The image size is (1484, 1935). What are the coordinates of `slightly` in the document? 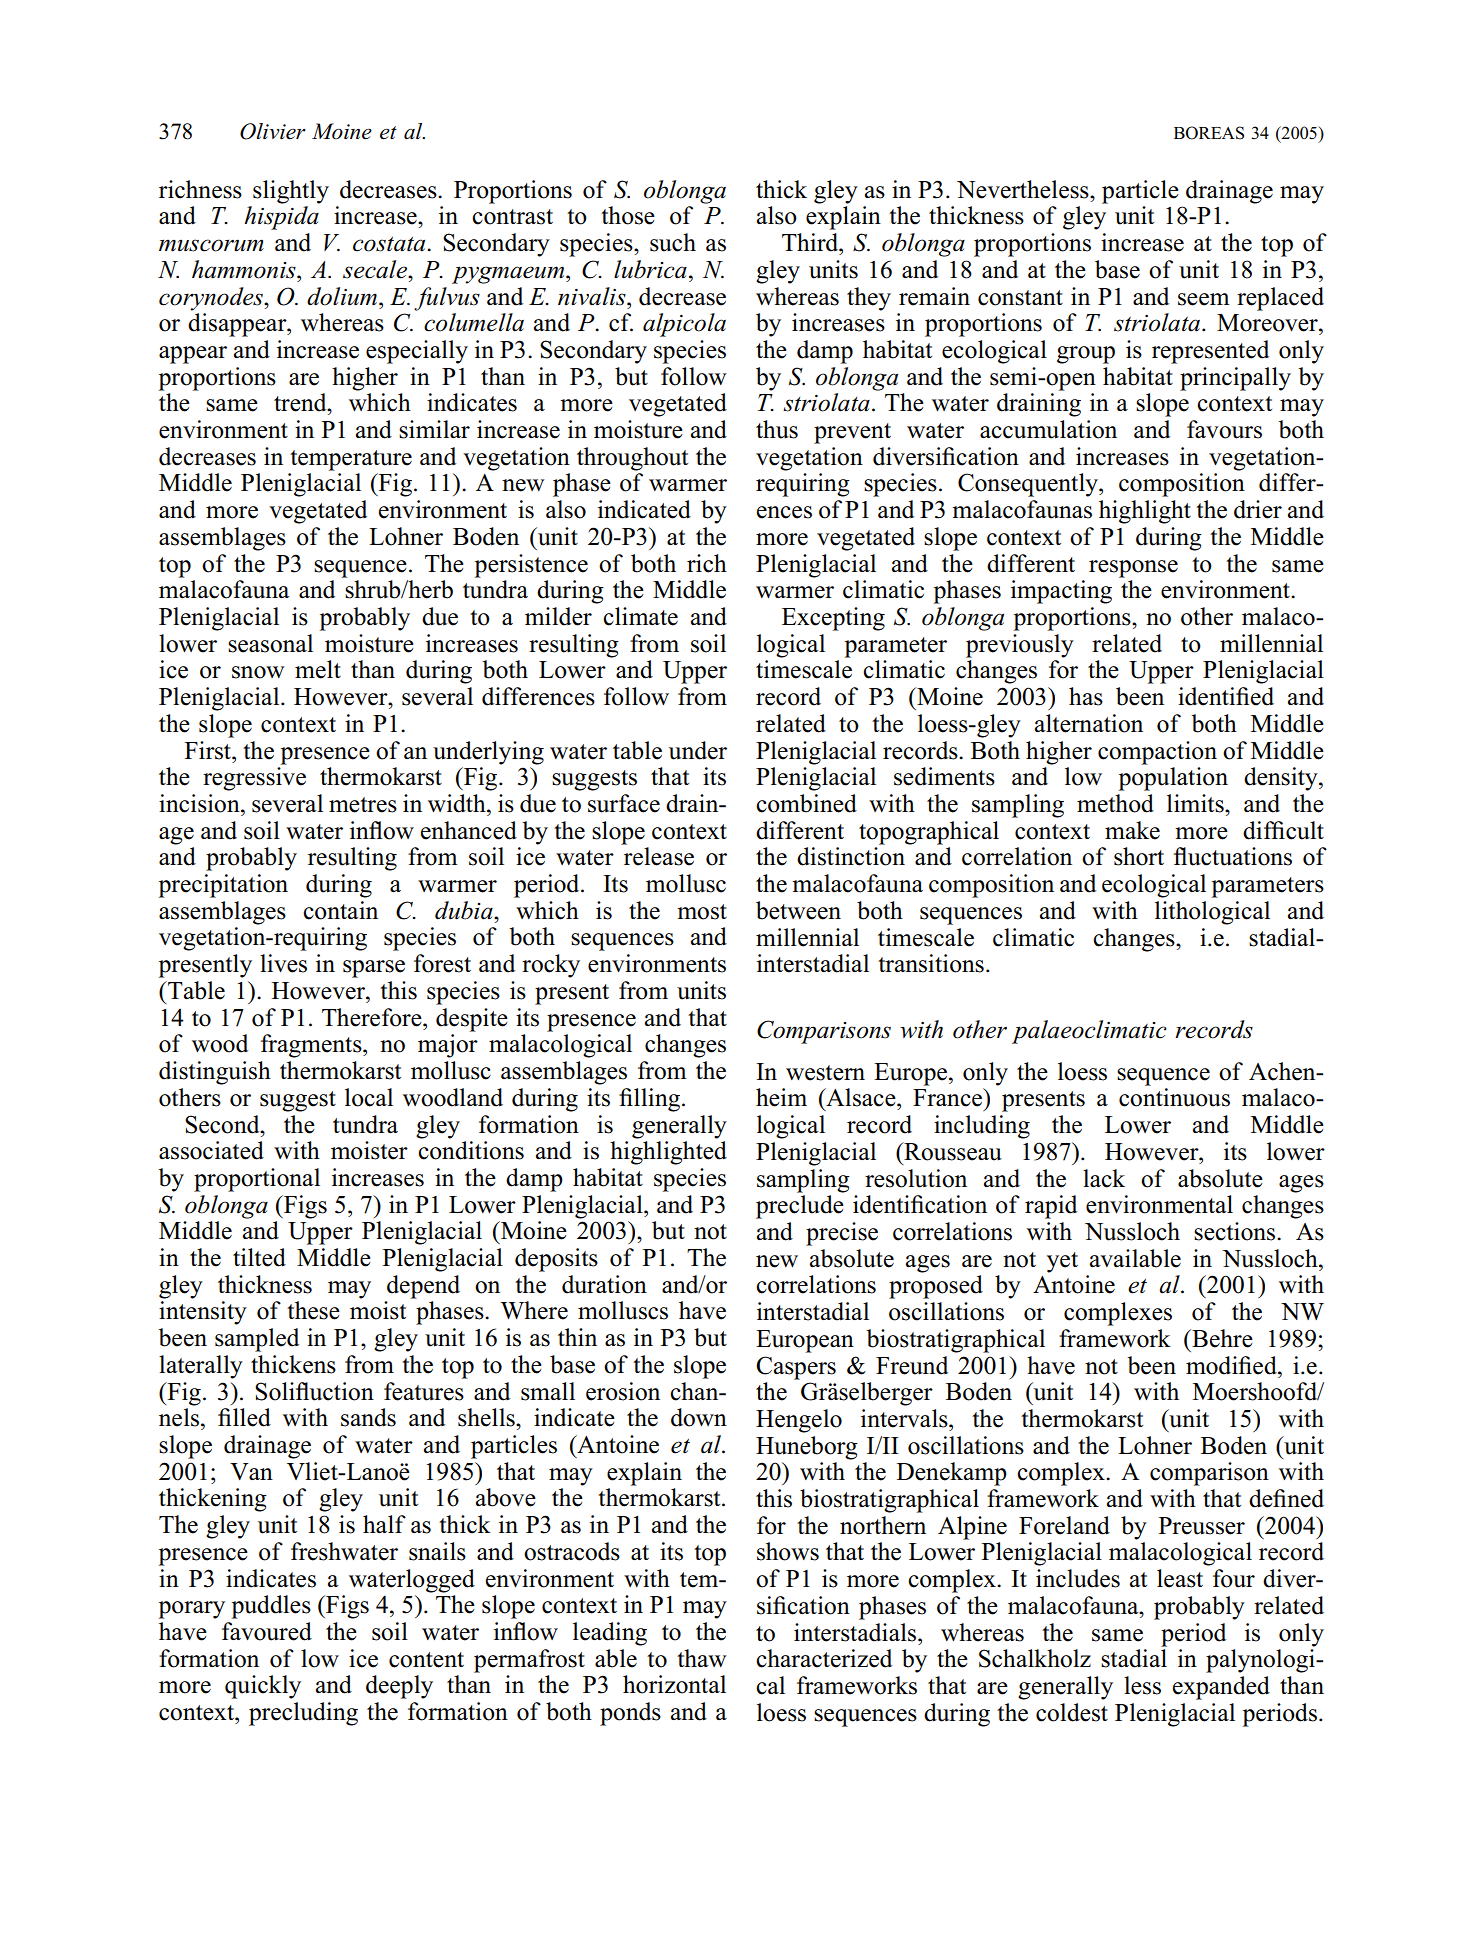 It's located at (291, 192).
